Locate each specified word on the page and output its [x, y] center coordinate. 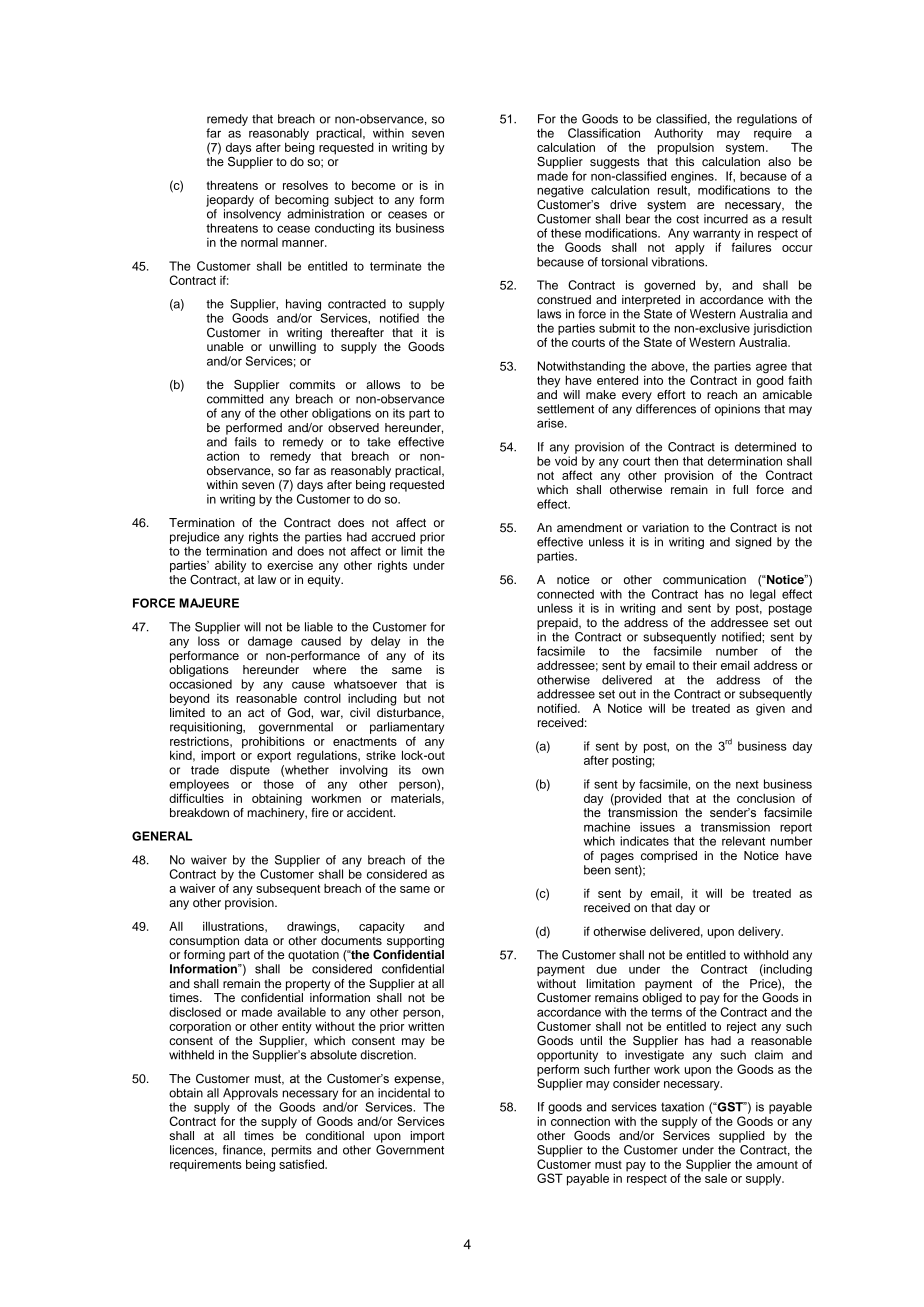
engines [693, 178]
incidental [404, 1093]
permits [292, 1151]
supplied [742, 1137]
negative [560, 191]
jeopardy [230, 201]
